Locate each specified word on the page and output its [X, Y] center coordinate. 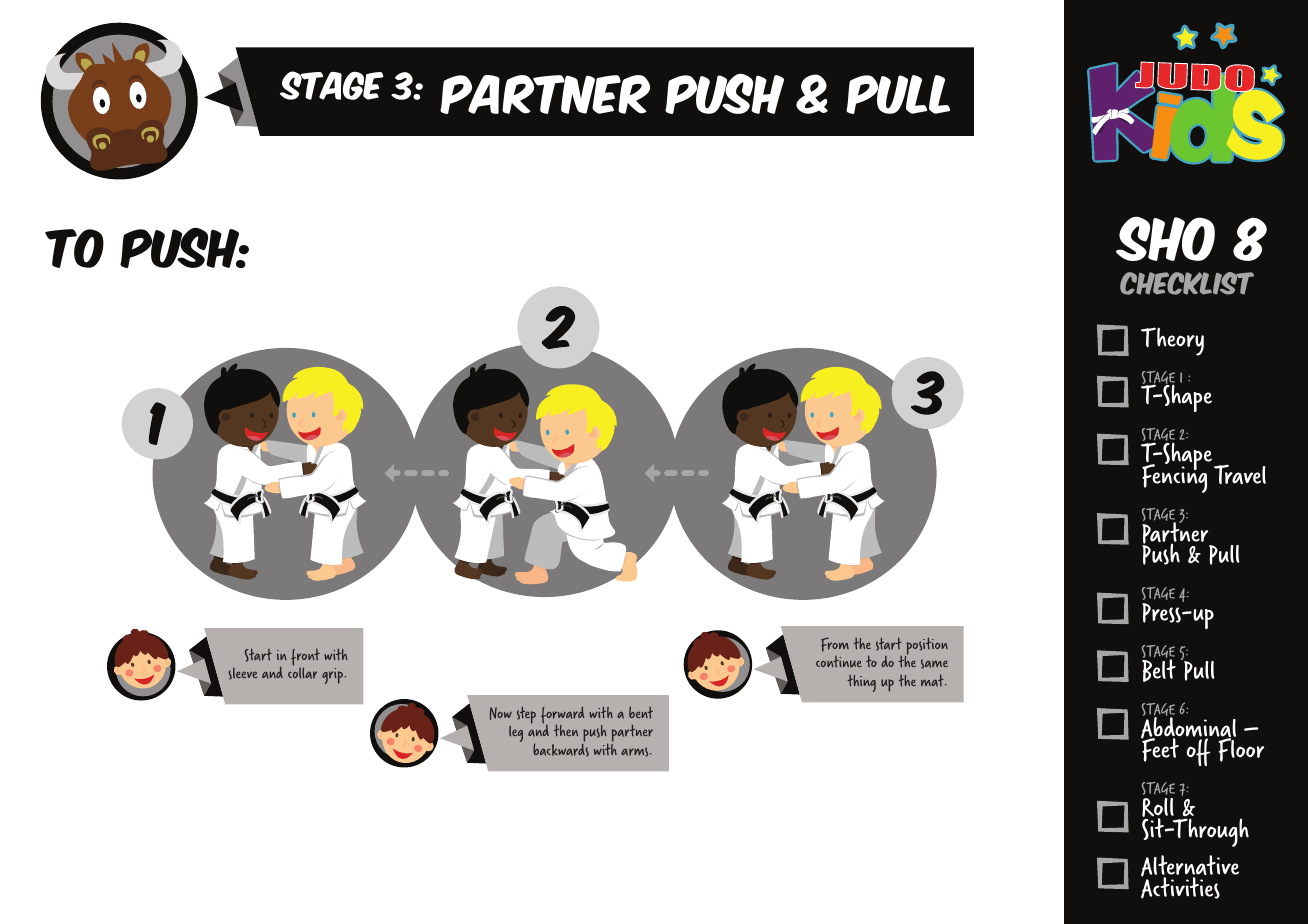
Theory [1172, 341]
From [835, 644]
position [926, 647]
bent [641, 712]
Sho [1165, 238]
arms [636, 752]
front [305, 658]
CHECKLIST [1187, 283]
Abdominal [1188, 728]
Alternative [1190, 867]
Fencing [1174, 477]
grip [333, 676]
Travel [1240, 474]
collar [302, 673]
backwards [561, 749]
